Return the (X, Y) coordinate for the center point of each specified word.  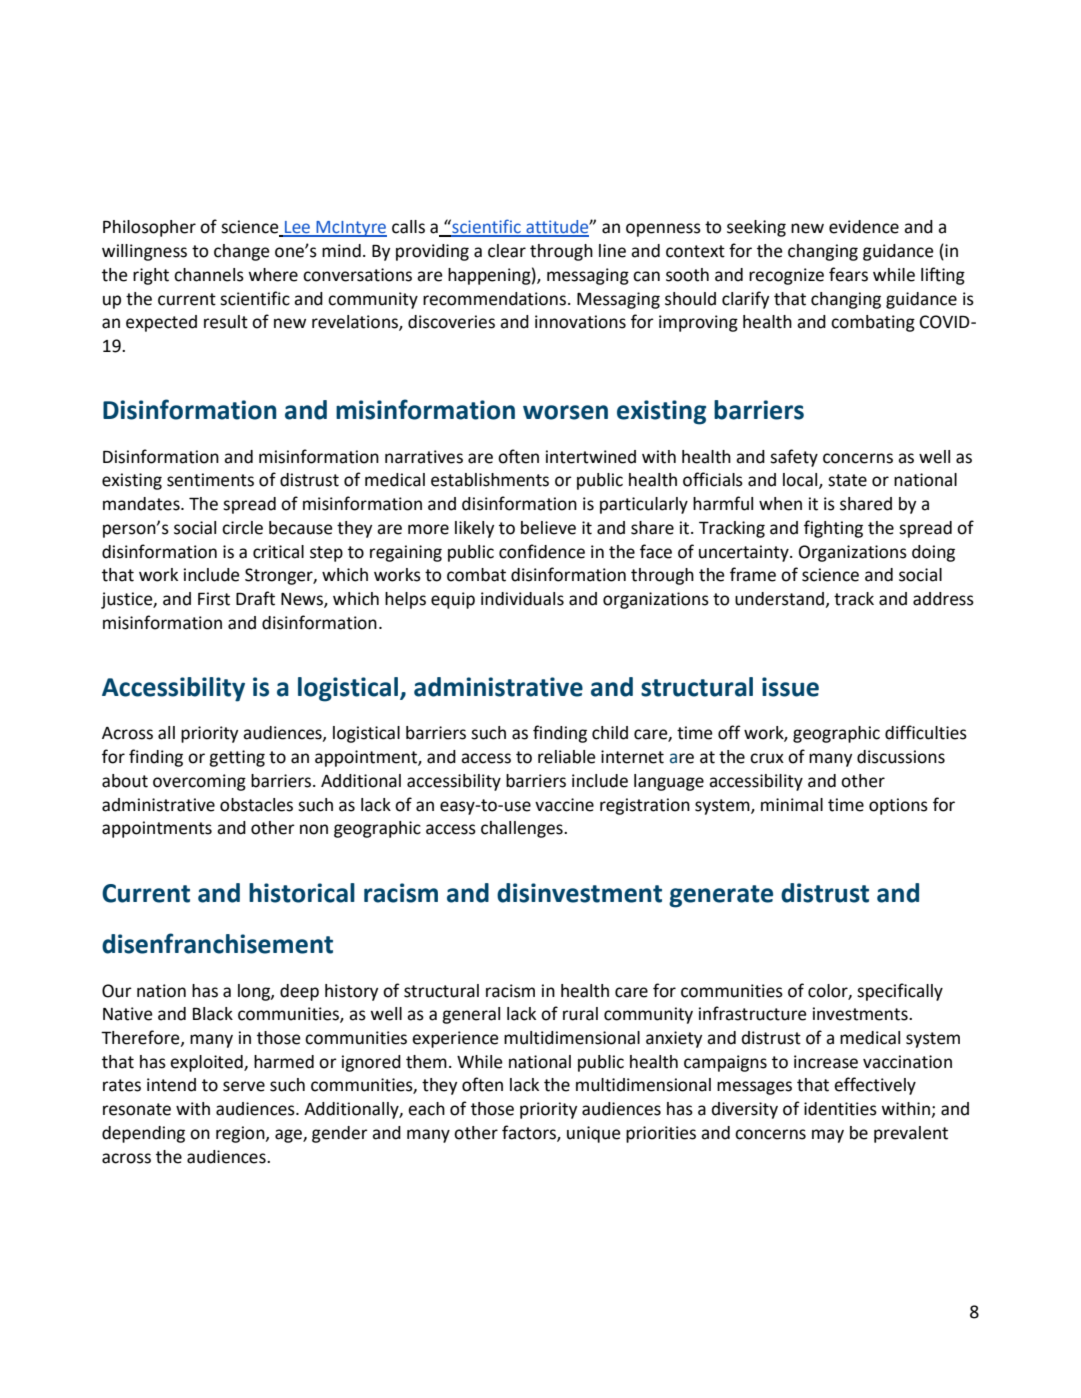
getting (237, 758)
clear (507, 251)
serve (244, 1086)
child (610, 733)
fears (848, 274)
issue (790, 687)
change (242, 252)
